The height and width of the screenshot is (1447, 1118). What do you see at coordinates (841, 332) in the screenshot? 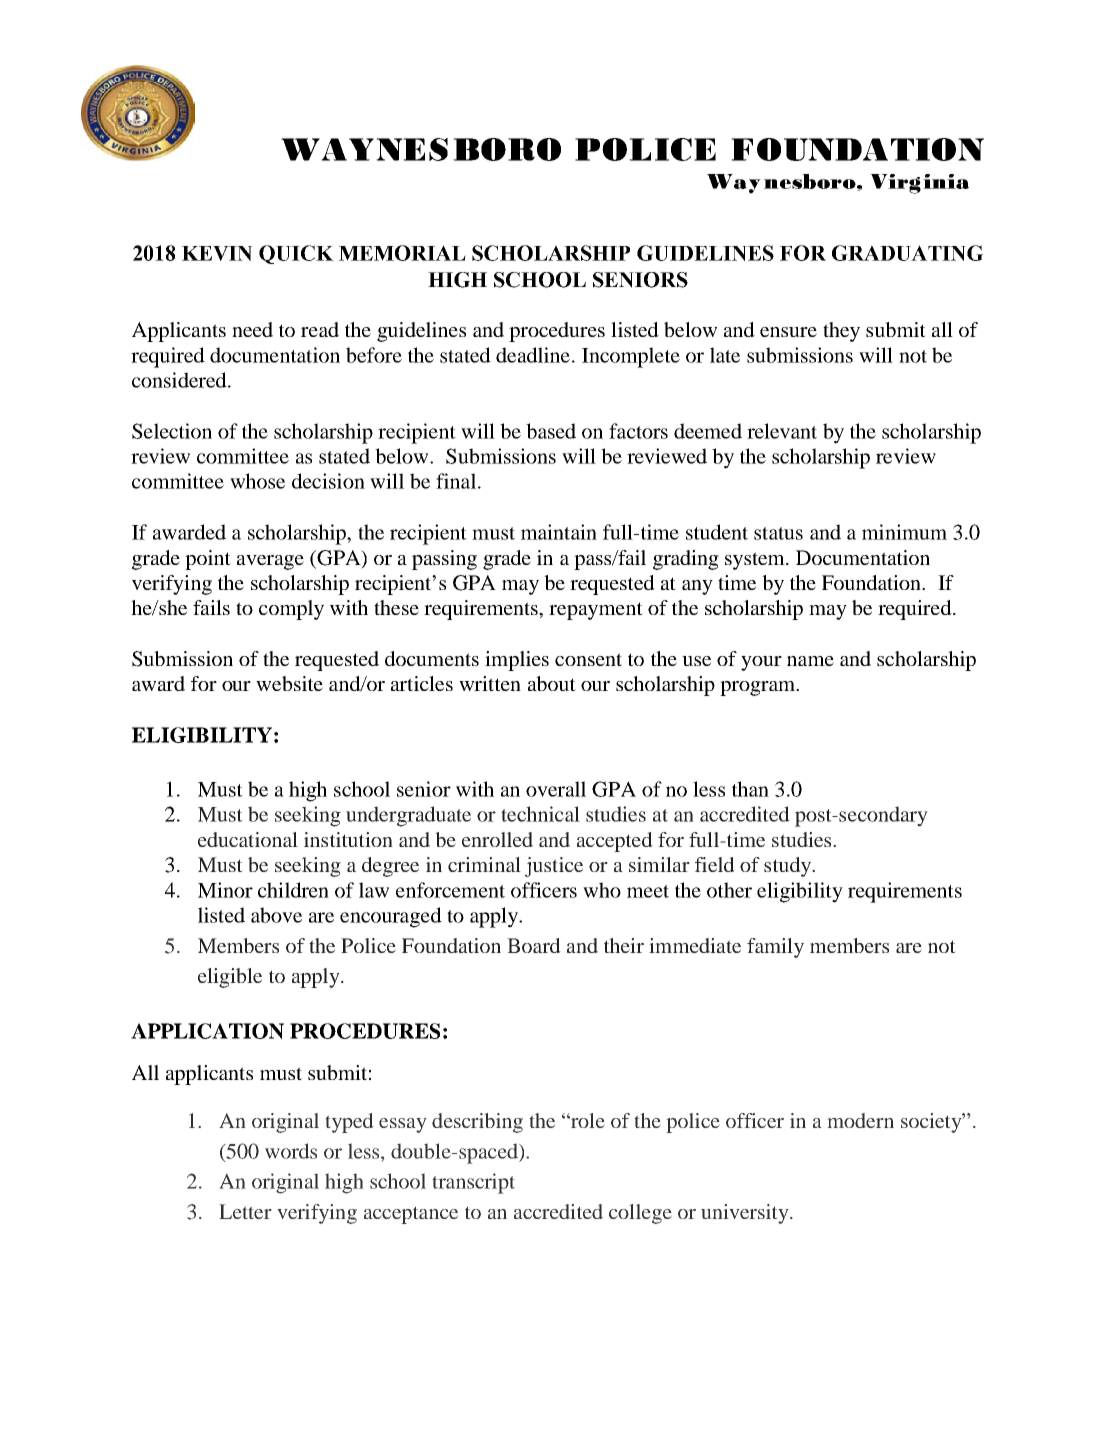
I see `they` at bounding box center [841, 332].
